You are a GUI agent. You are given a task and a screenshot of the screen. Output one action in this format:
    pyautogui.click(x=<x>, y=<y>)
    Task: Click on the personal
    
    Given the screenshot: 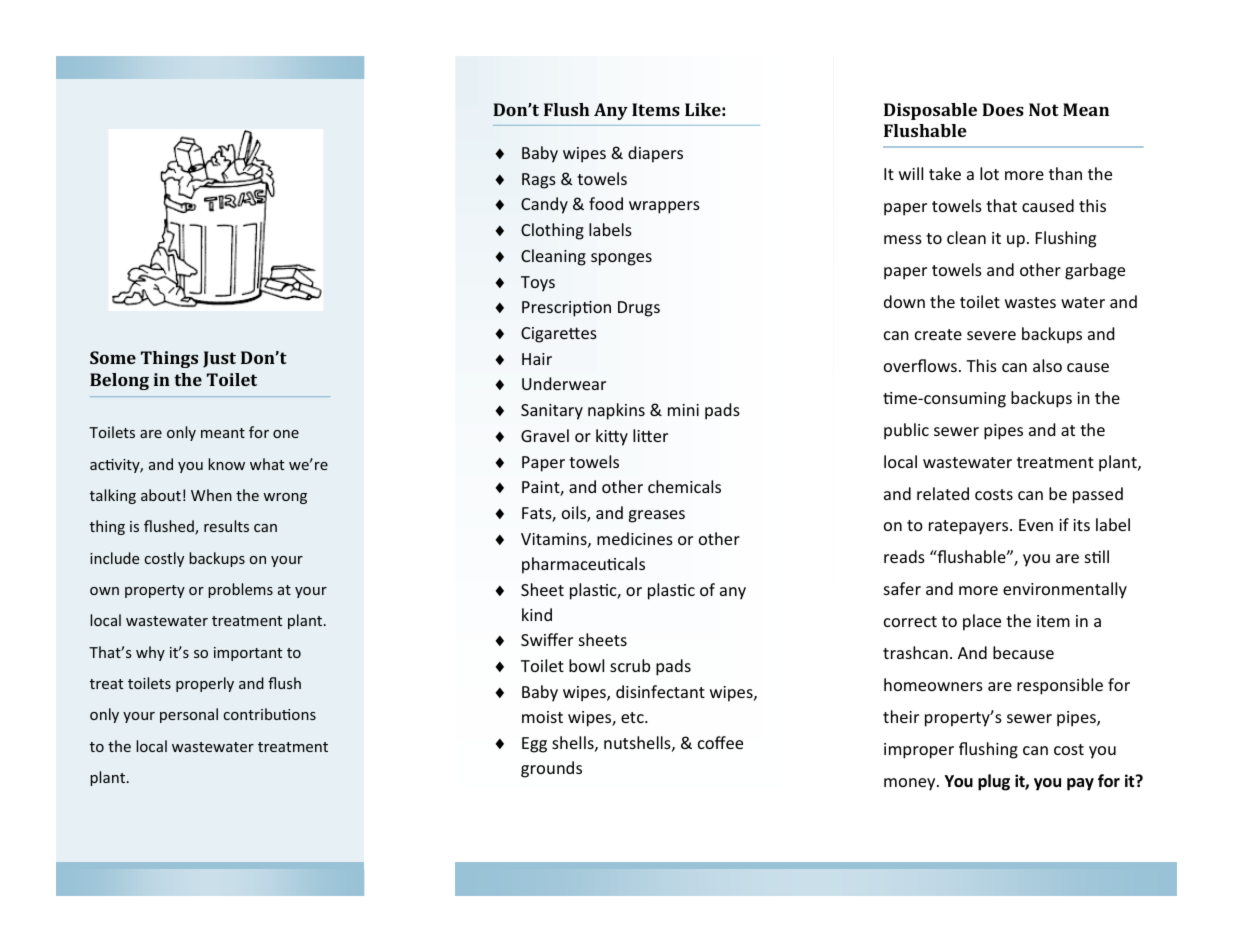 What is the action you would take?
    pyautogui.click(x=189, y=715)
